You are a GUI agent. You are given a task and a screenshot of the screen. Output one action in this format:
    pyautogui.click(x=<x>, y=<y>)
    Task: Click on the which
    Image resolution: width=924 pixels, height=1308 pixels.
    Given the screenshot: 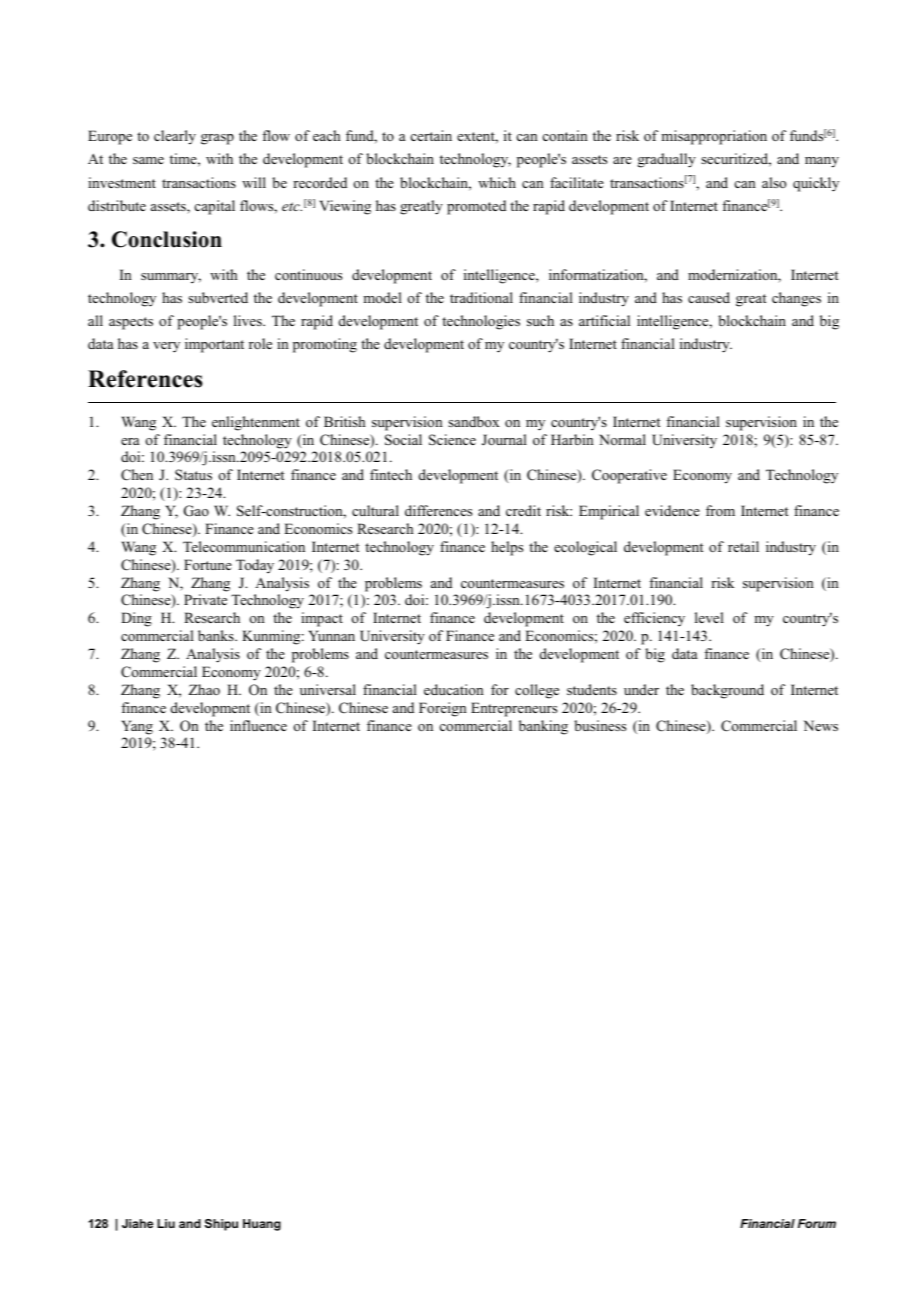 What is the action you would take?
    pyautogui.click(x=497, y=182)
